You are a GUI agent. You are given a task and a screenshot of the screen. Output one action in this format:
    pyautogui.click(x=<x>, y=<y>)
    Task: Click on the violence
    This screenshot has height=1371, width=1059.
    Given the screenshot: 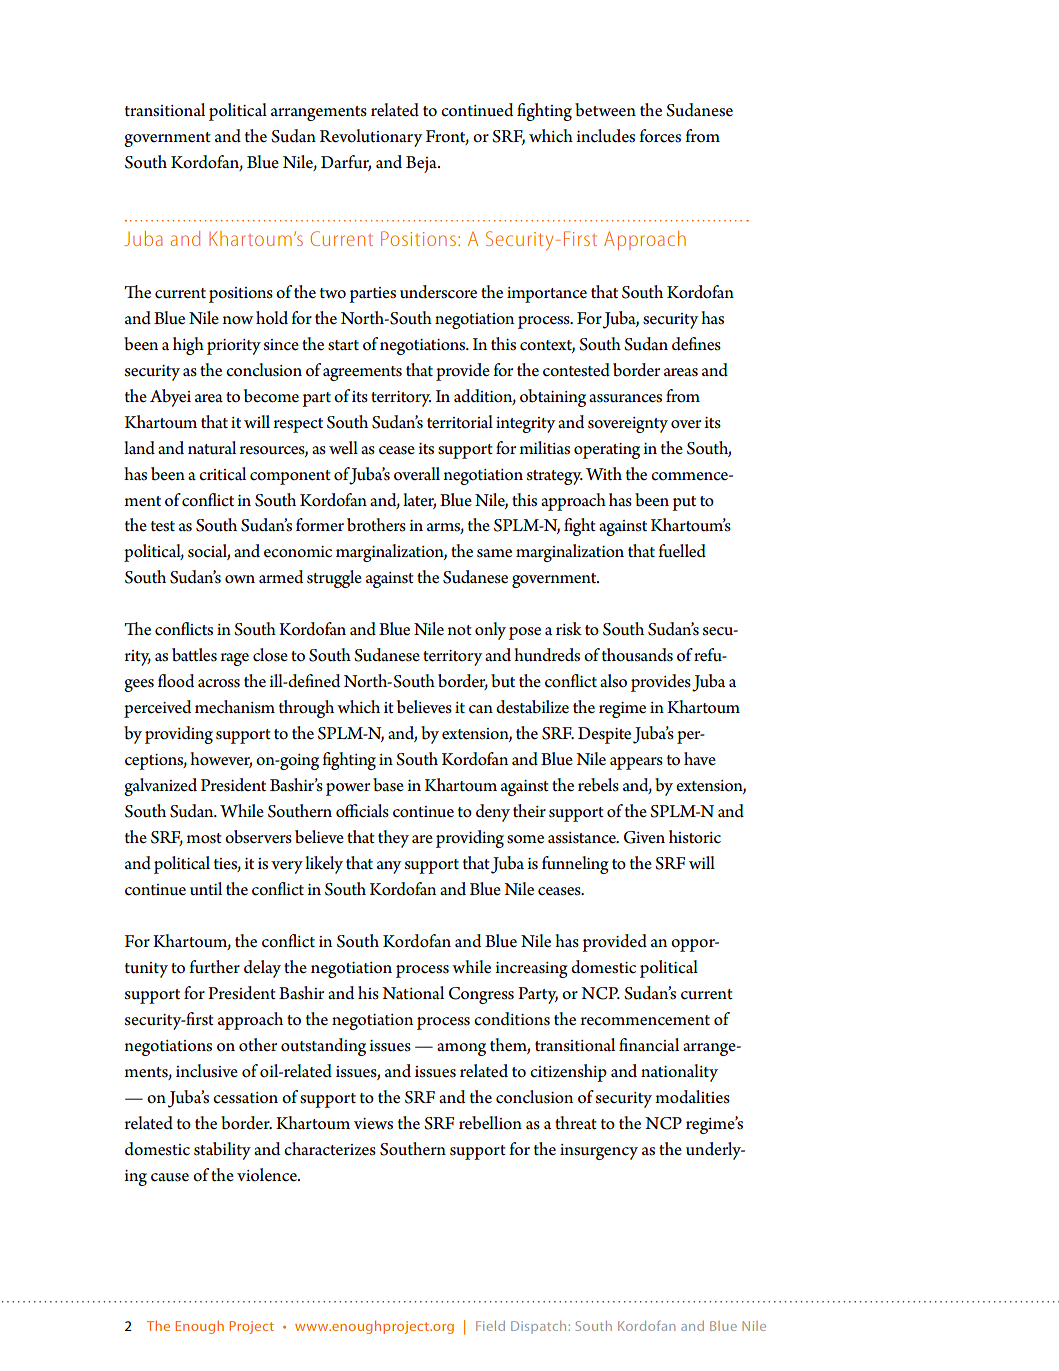 What is the action you would take?
    pyautogui.click(x=268, y=1175)
